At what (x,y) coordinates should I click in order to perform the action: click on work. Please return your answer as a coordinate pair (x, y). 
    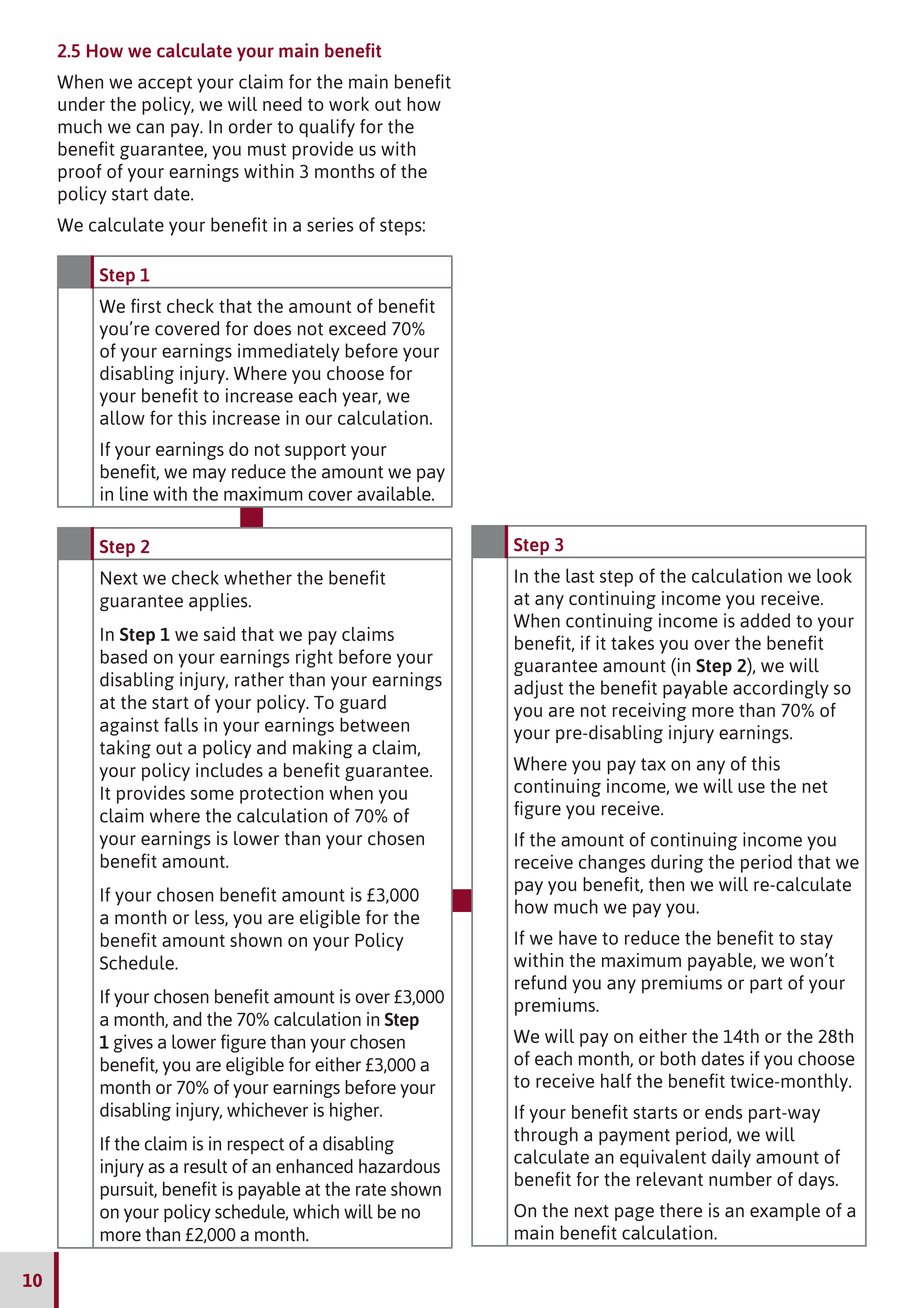
    Looking at the image, I should click on (349, 104).
